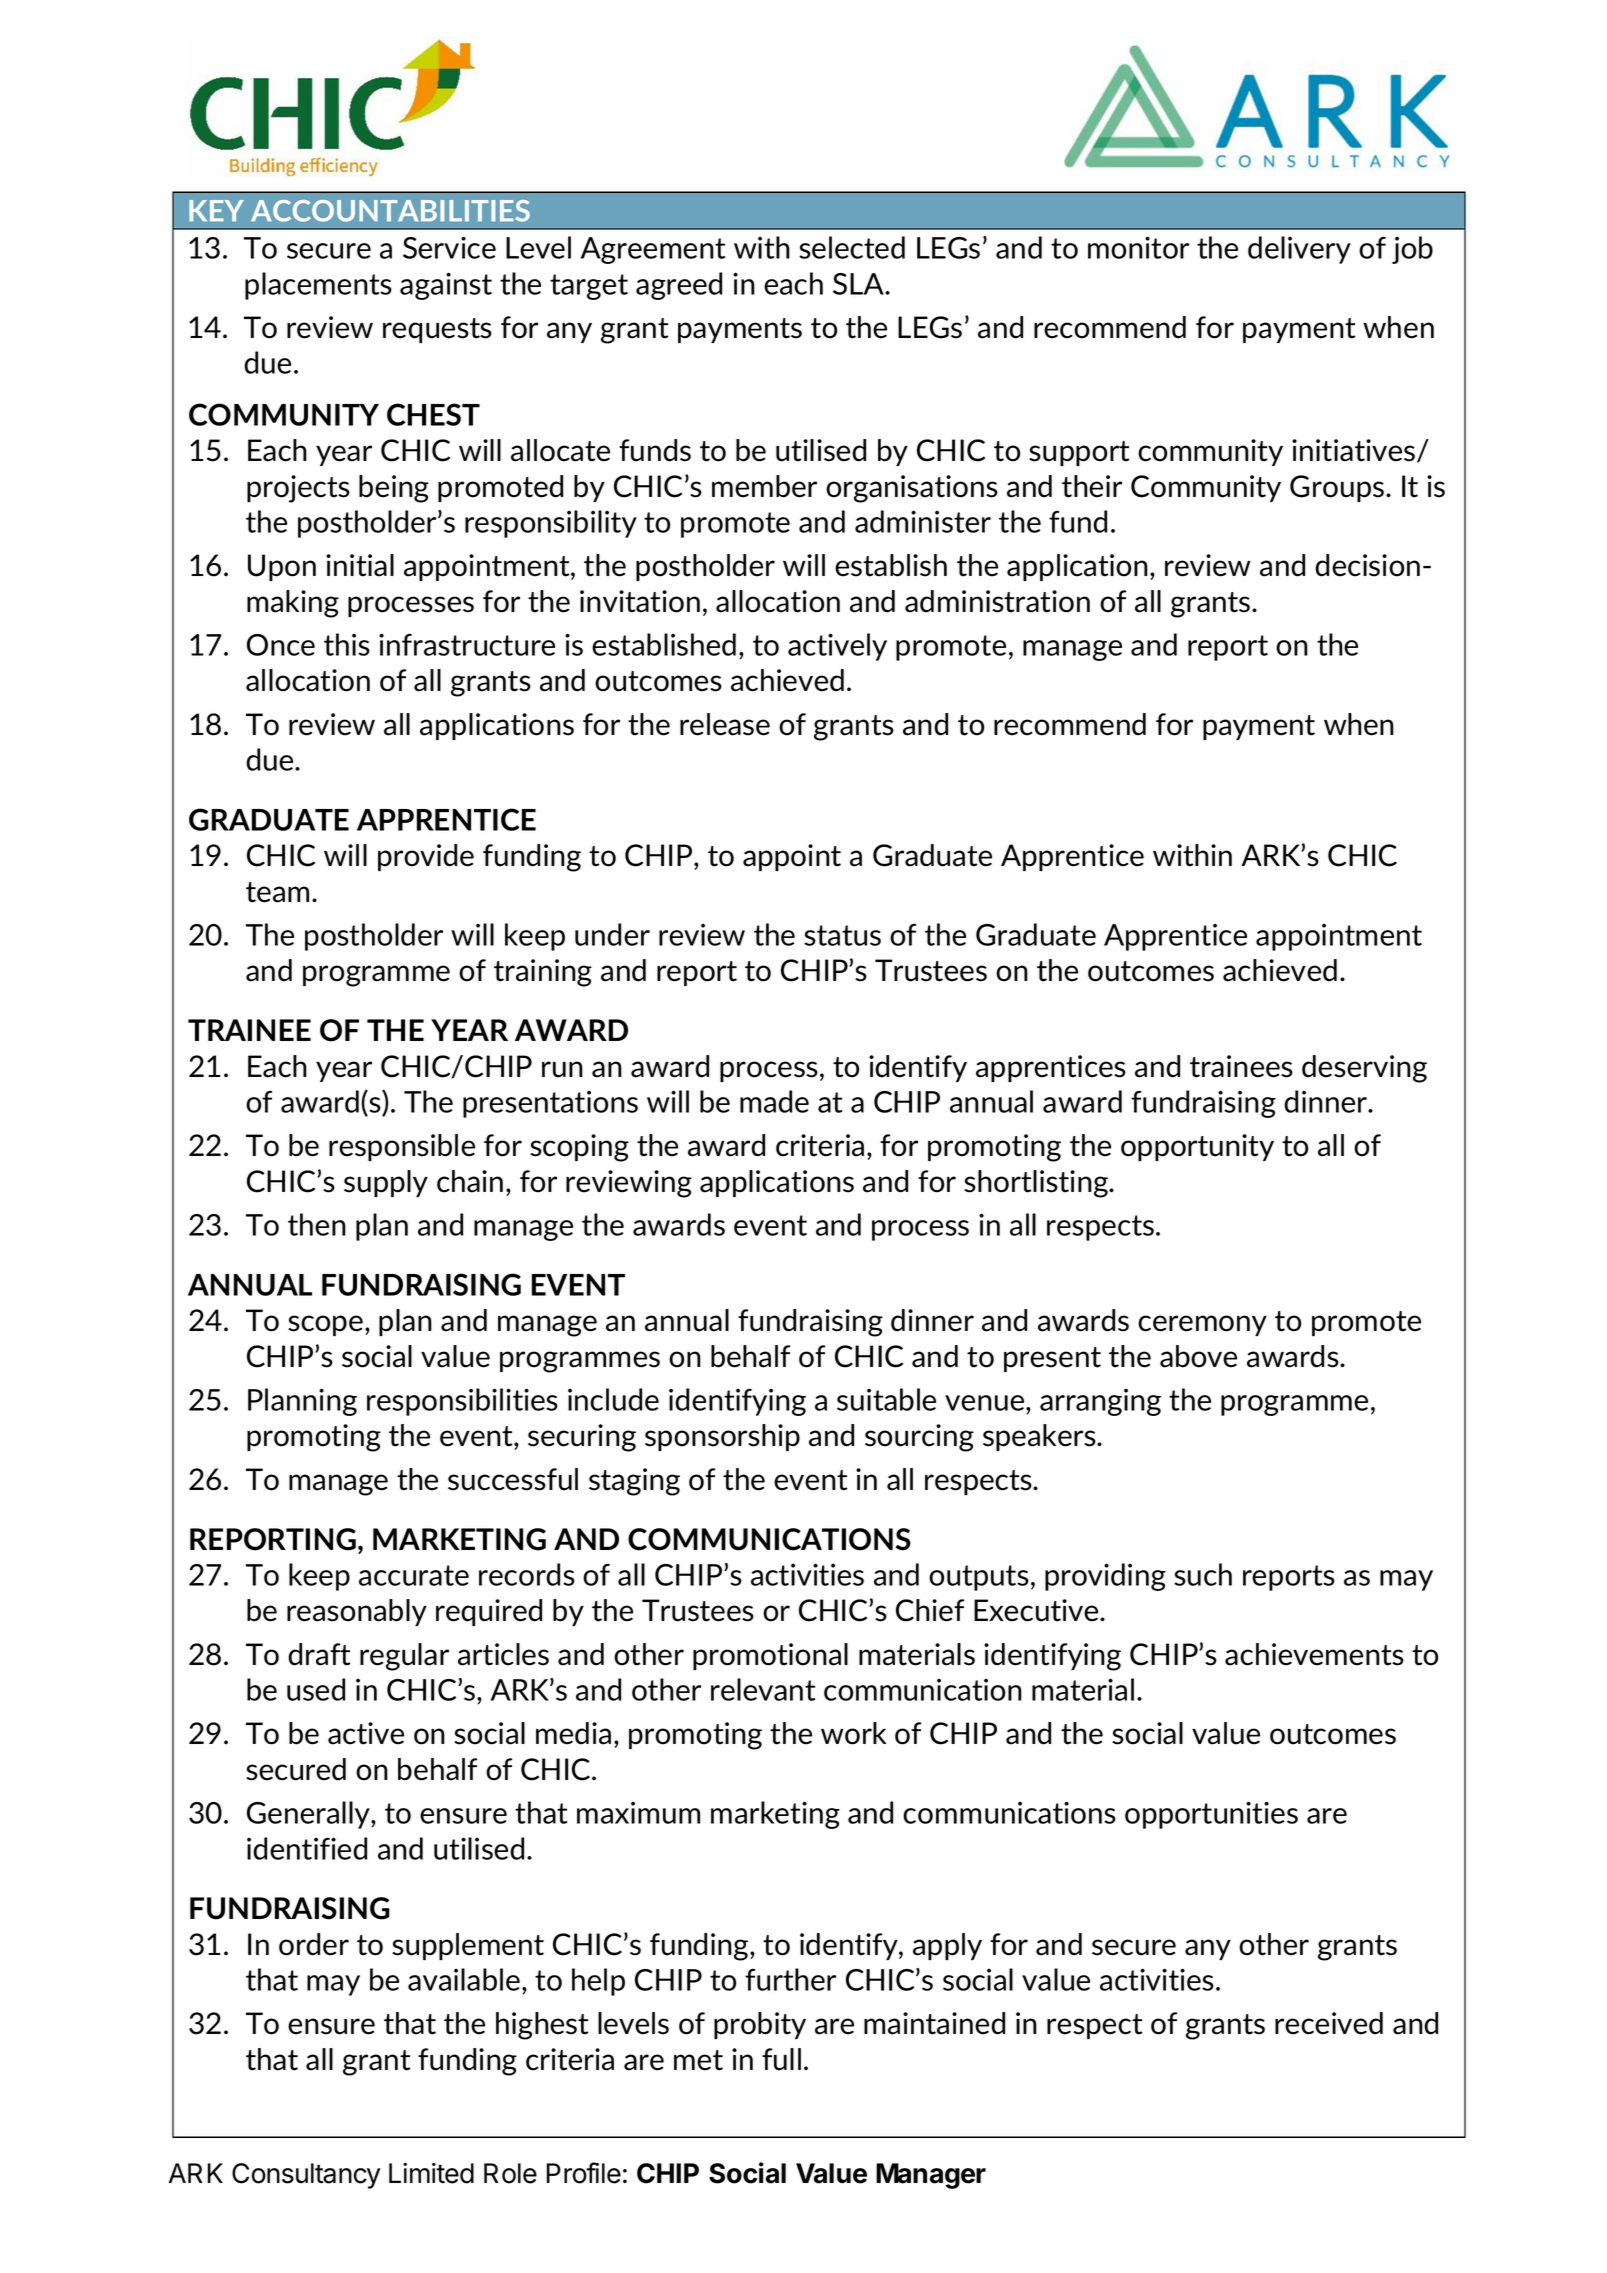 The image size is (1607, 2273). What do you see at coordinates (1299, 250) in the screenshot?
I see `delivery` at bounding box center [1299, 250].
